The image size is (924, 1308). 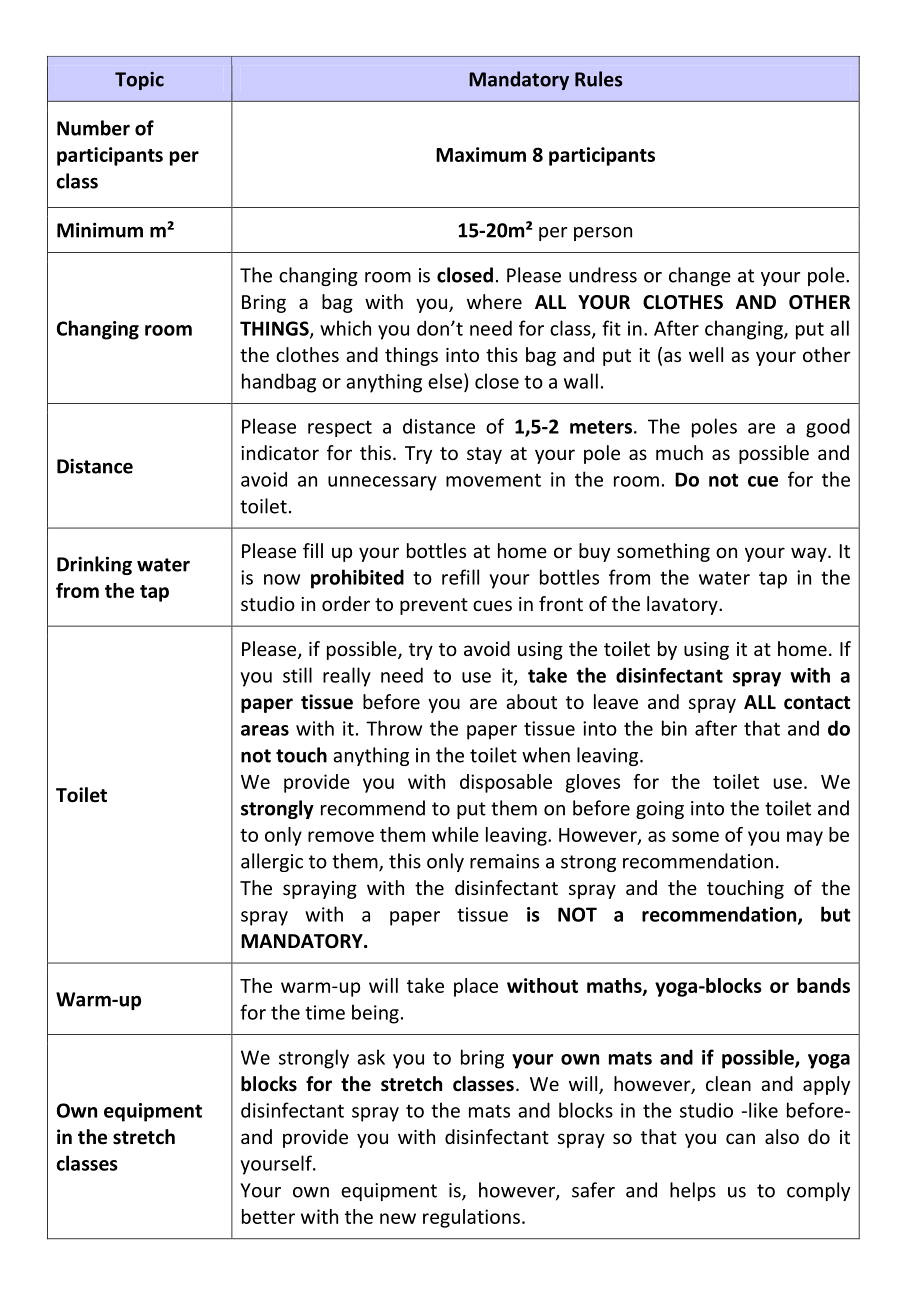 I want to click on better, so click(x=268, y=1216).
